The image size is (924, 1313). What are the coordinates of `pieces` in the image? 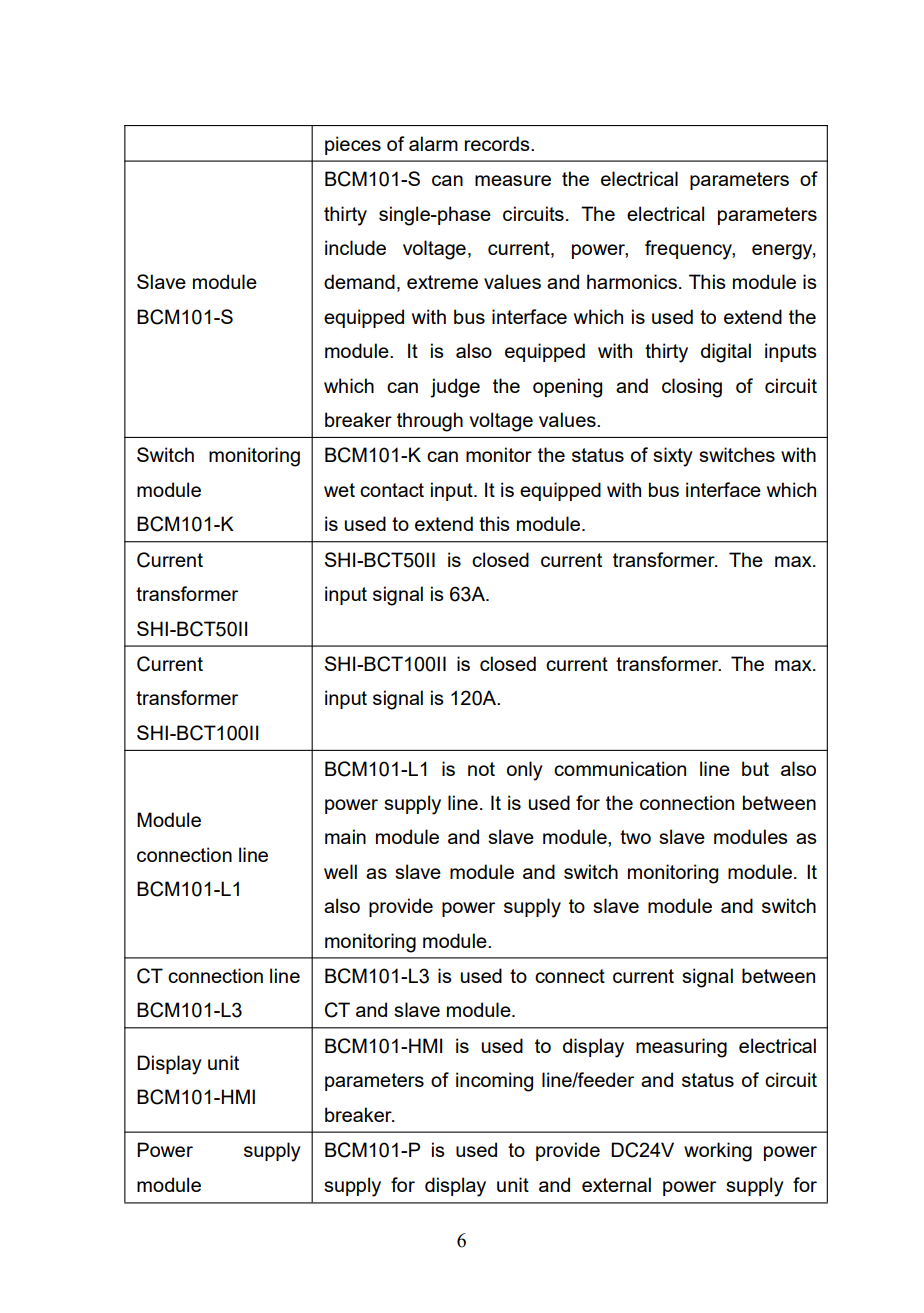 It's located at (353, 145).
